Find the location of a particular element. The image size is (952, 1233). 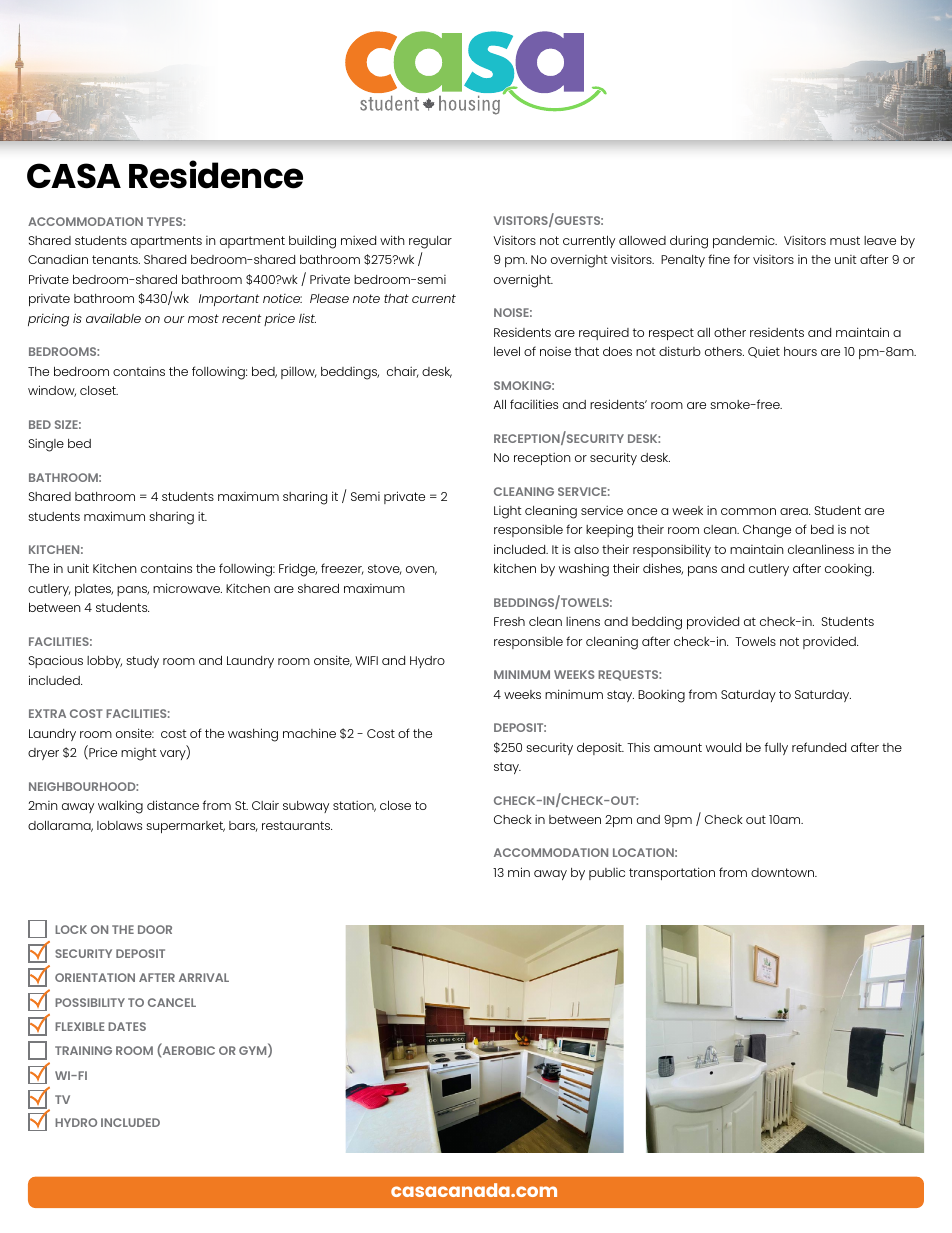

regular is located at coordinates (430, 242).
